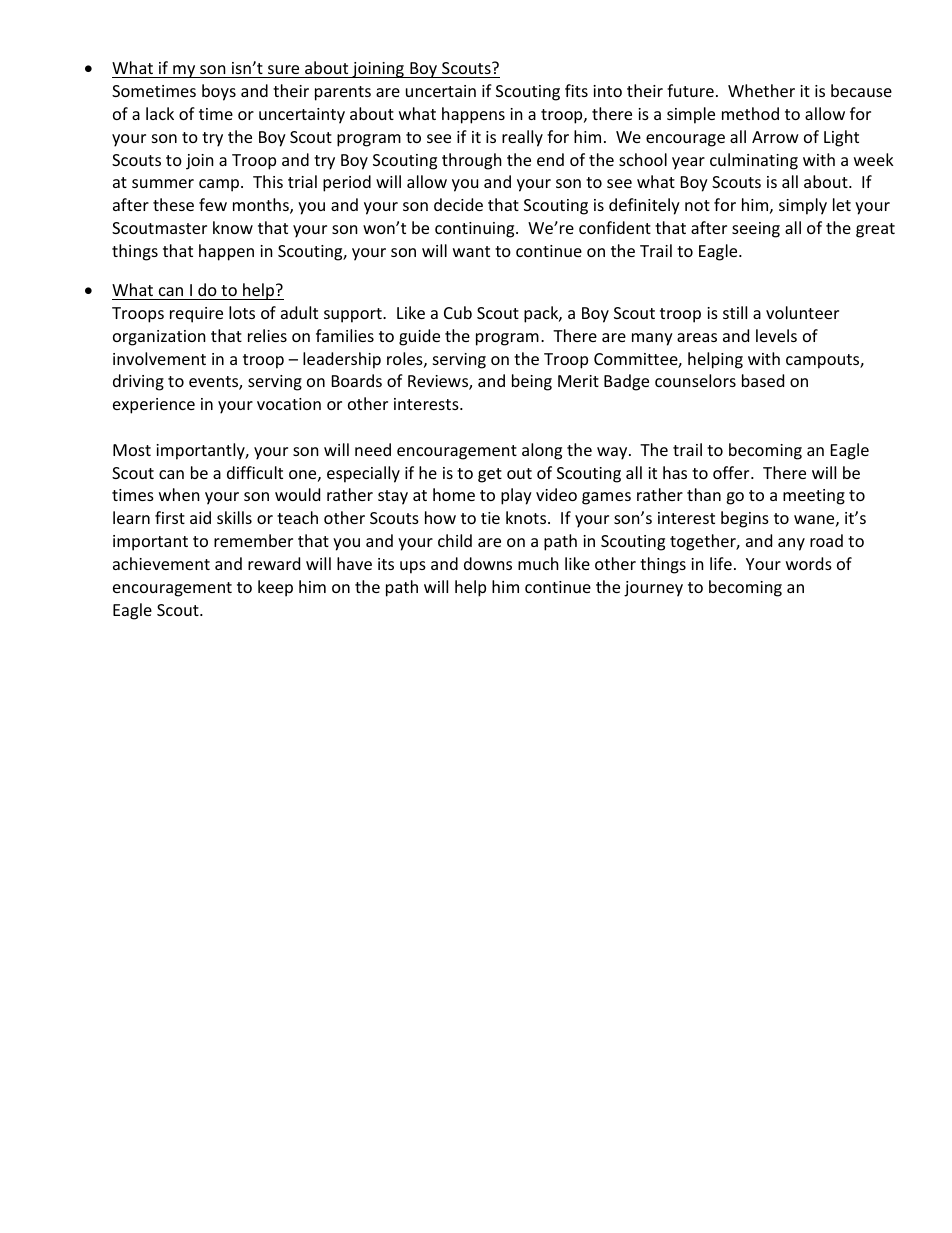  What do you see at coordinates (219, 92) in the screenshot?
I see `boys` at bounding box center [219, 92].
